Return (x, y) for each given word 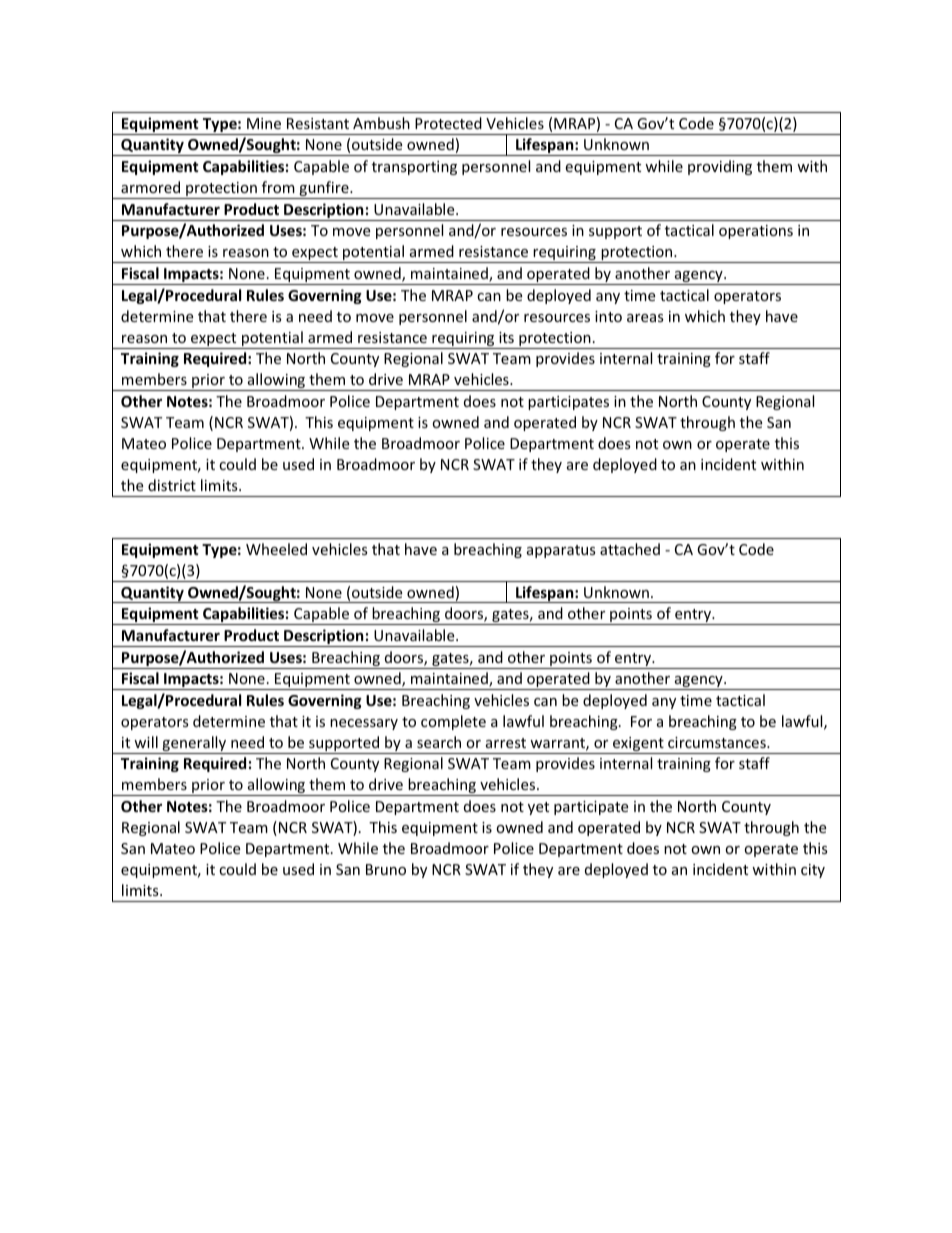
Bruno (386, 869)
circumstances (718, 742)
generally (194, 745)
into (608, 316)
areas (645, 318)
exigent (638, 745)
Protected (448, 123)
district (172, 485)
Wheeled (276, 549)
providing (720, 167)
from (278, 187)
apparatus (561, 551)
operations (756, 232)
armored (150, 187)
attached (630, 549)
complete (453, 722)
